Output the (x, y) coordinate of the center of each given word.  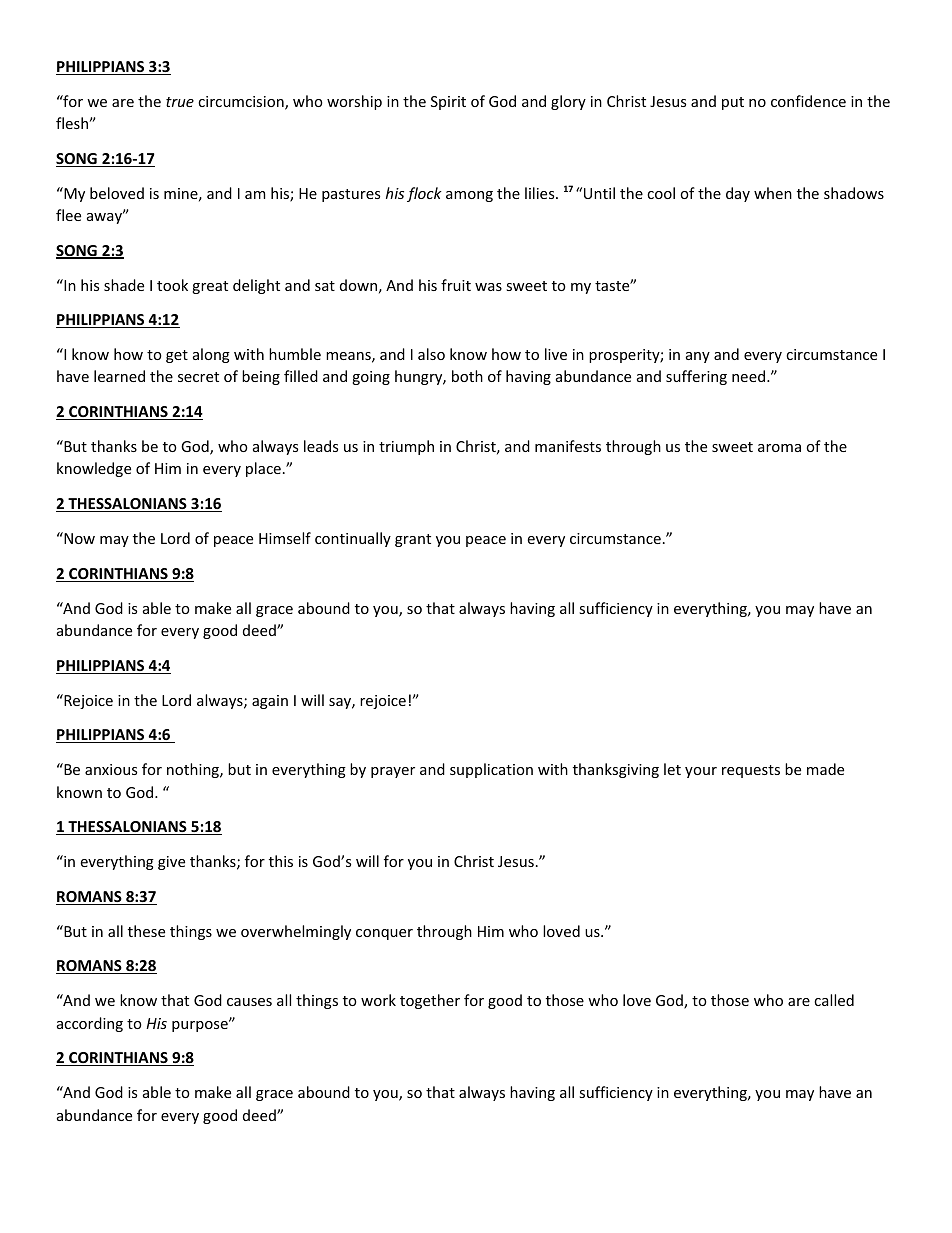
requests (751, 771)
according (90, 1024)
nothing (194, 770)
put (733, 103)
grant (413, 540)
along (211, 355)
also (431, 354)
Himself (285, 538)
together (430, 1001)
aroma (779, 448)
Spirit (448, 103)
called (834, 1000)
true (180, 102)
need (748, 376)
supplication (491, 770)
